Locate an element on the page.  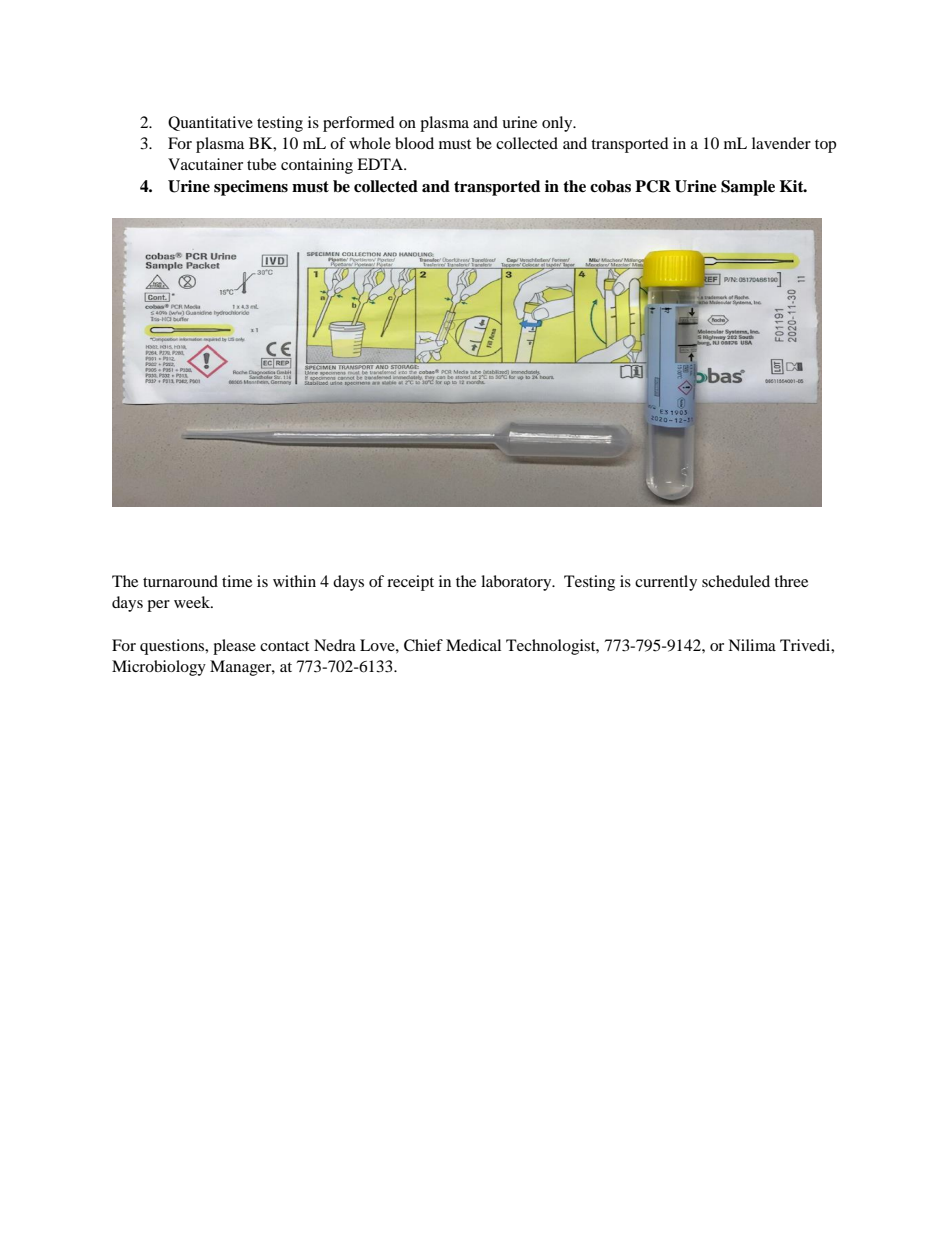
Medical is located at coordinates (473, 645).
